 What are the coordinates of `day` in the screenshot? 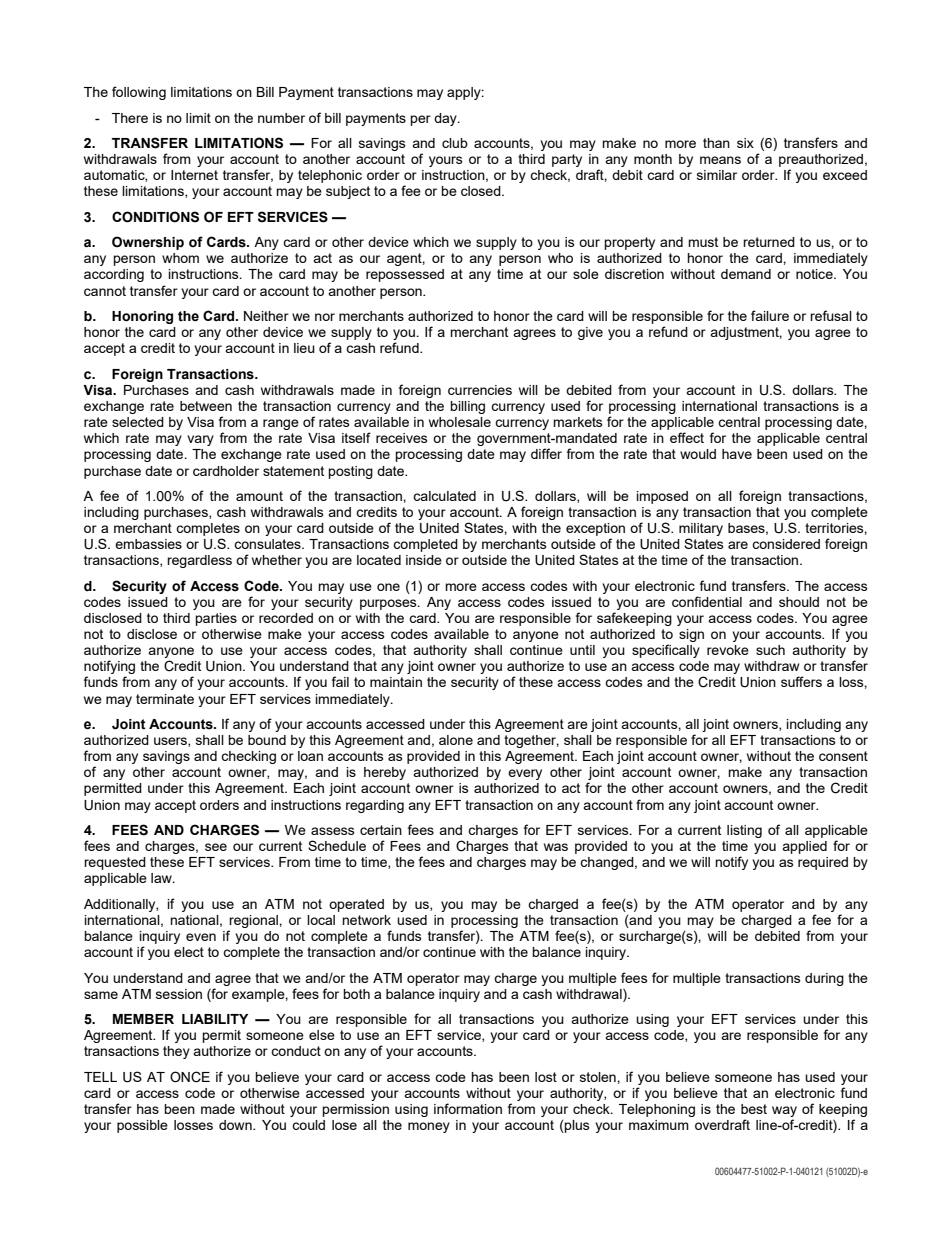 It's located at (446, 119).
